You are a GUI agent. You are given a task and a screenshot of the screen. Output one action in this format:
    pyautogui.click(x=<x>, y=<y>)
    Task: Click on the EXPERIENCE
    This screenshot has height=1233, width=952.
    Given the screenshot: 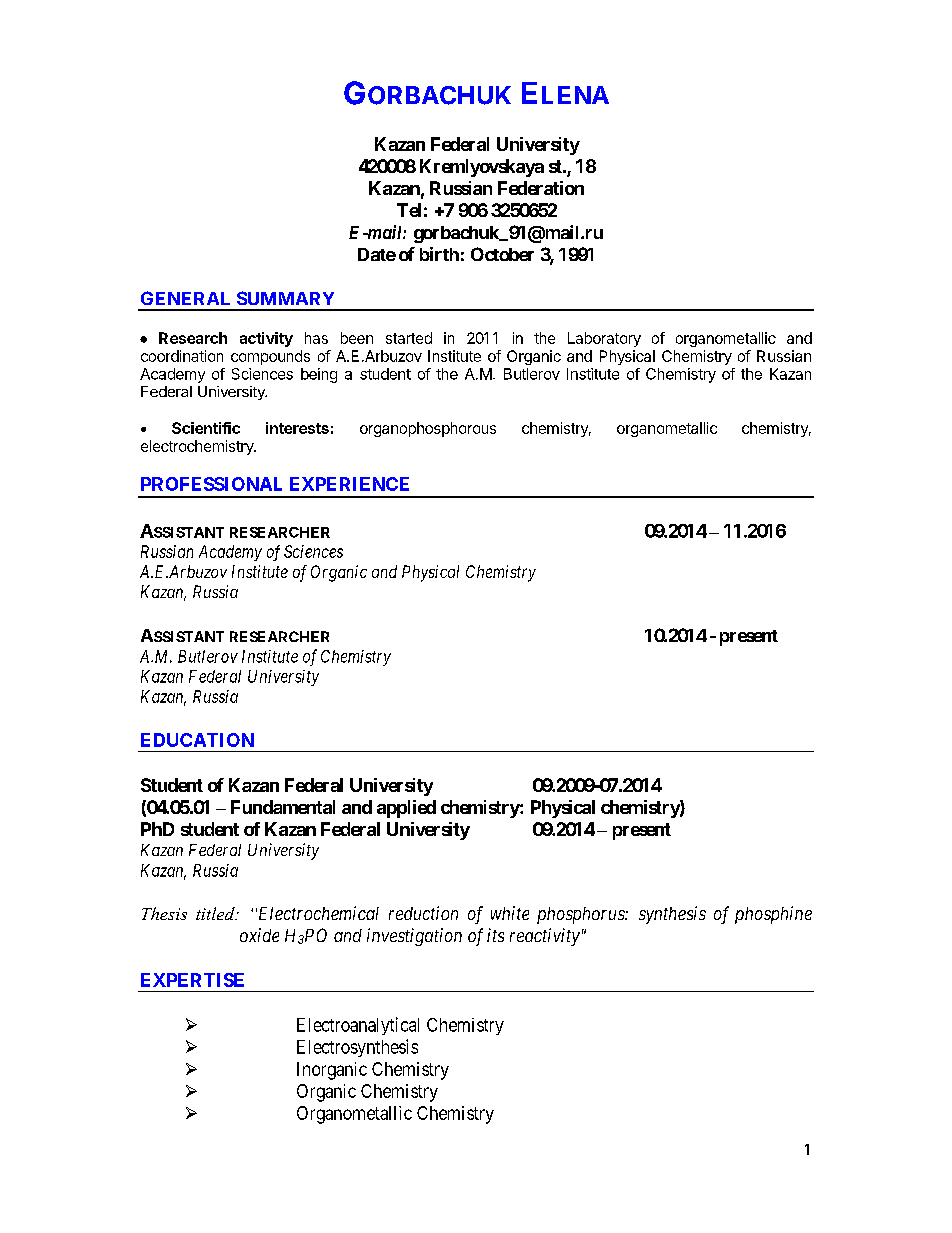 What is the action you would take?
    pyautogui.click(x=349, y=484)
